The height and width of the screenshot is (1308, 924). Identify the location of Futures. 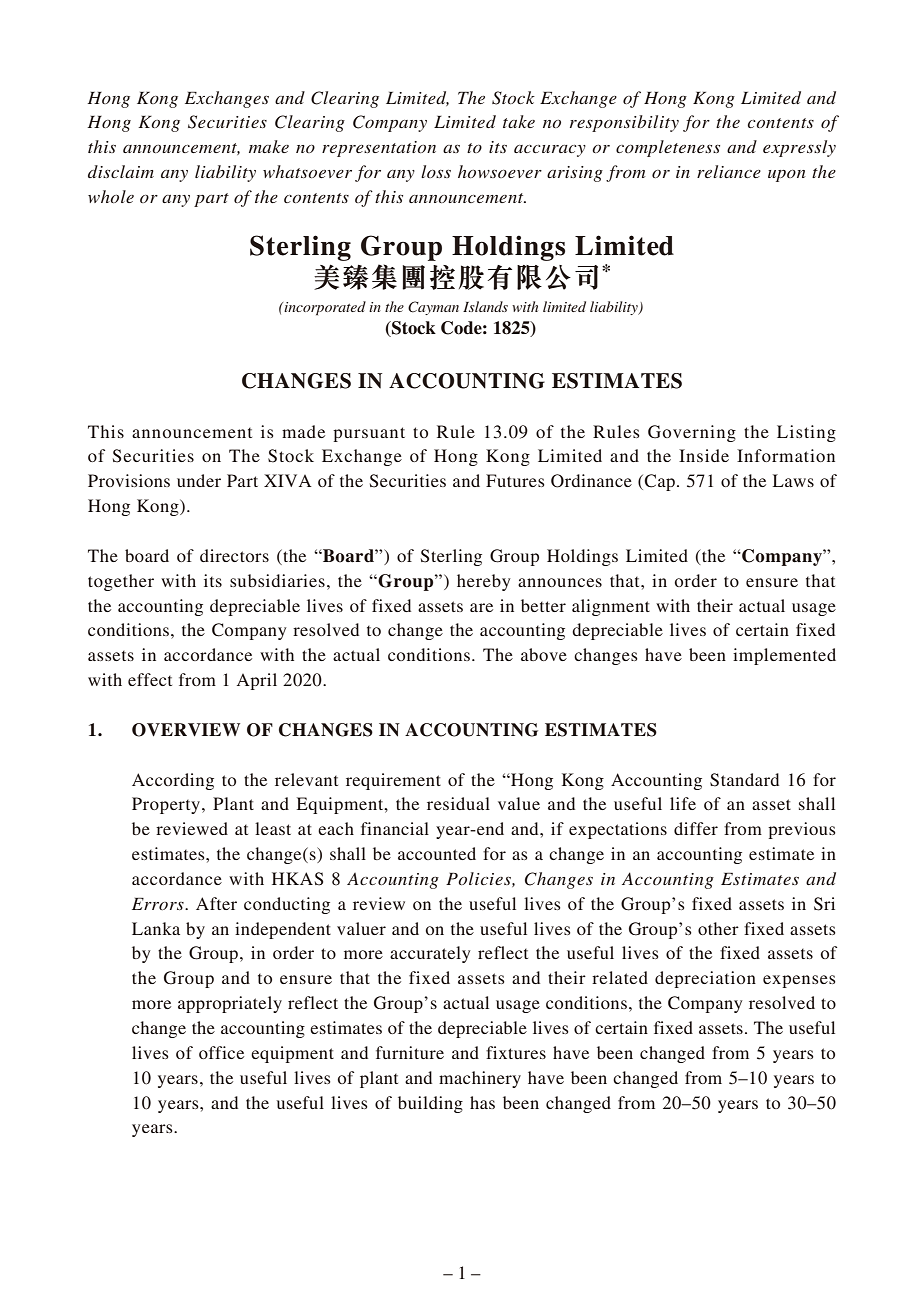
(515, 480).
